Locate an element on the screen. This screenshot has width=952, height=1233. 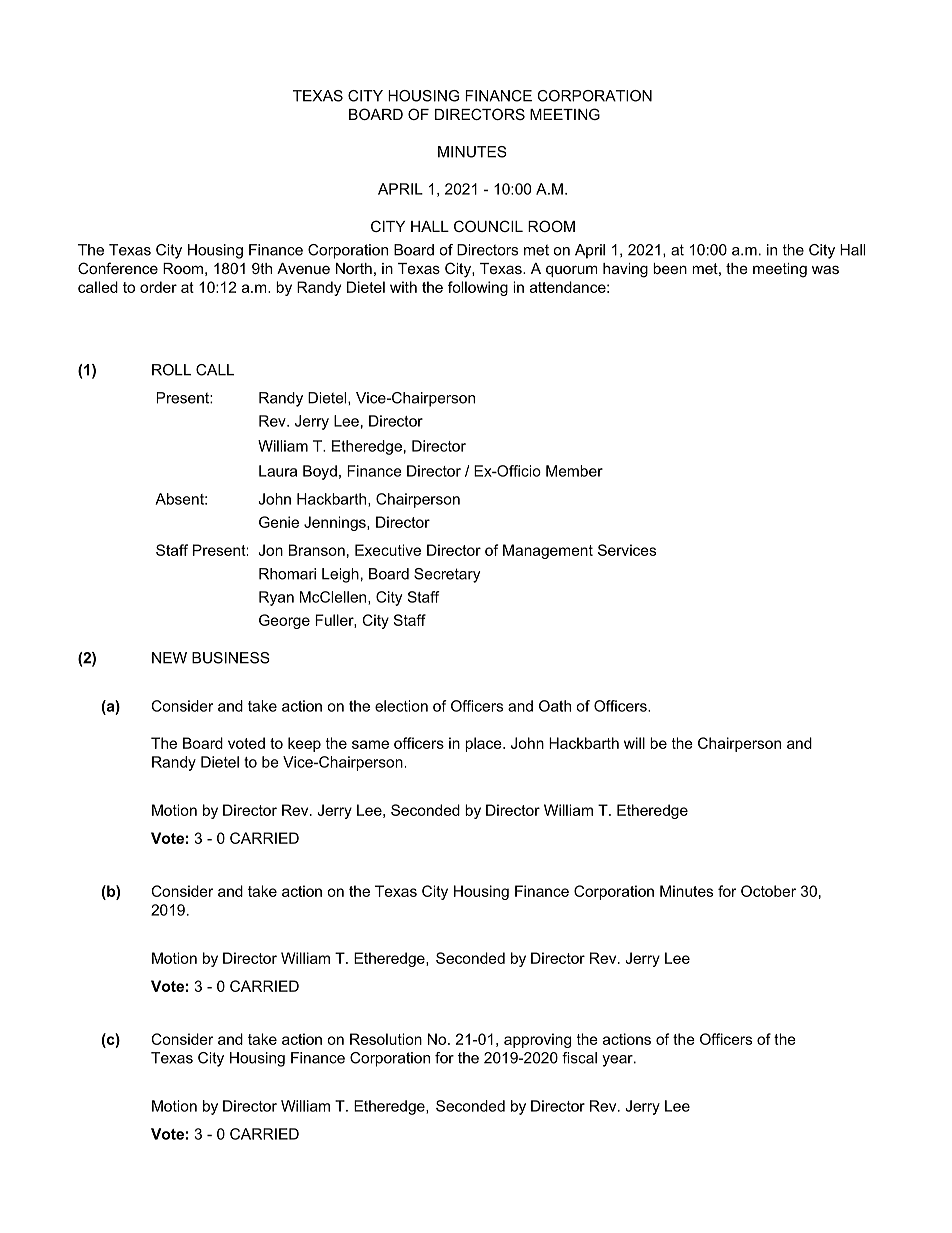
BUSINESS is located at coordinates (231, 658).
